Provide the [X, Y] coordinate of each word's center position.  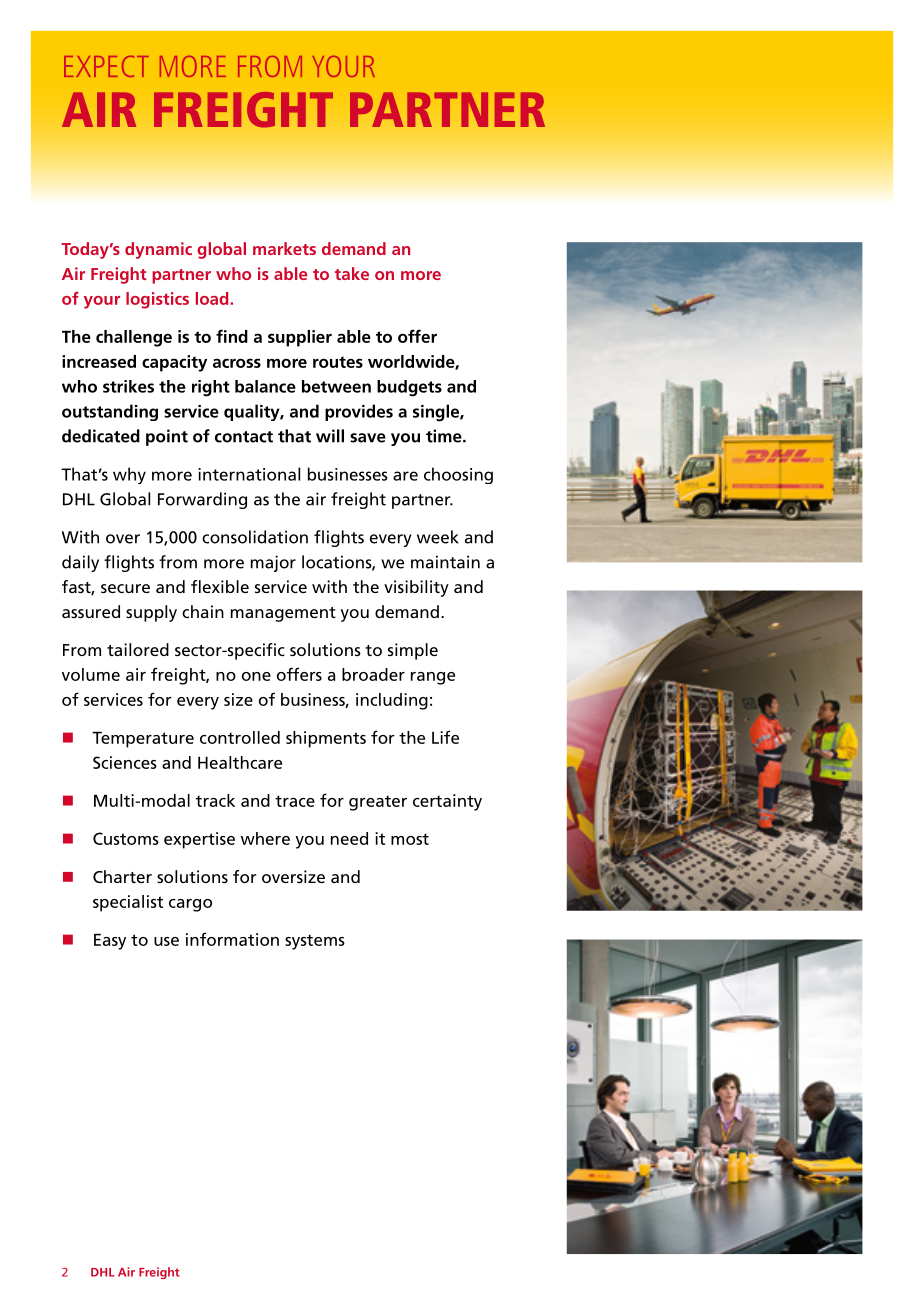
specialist [128, 903]
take [352, 273]
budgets [409, 388]
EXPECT [106, 66]
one [256, 676]
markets [284, 248]
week [438, 537]
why [129, 475]
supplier [300, 338]
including [392, 701]
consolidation [255, 537]
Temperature [143, 740]
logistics [157, 300]
